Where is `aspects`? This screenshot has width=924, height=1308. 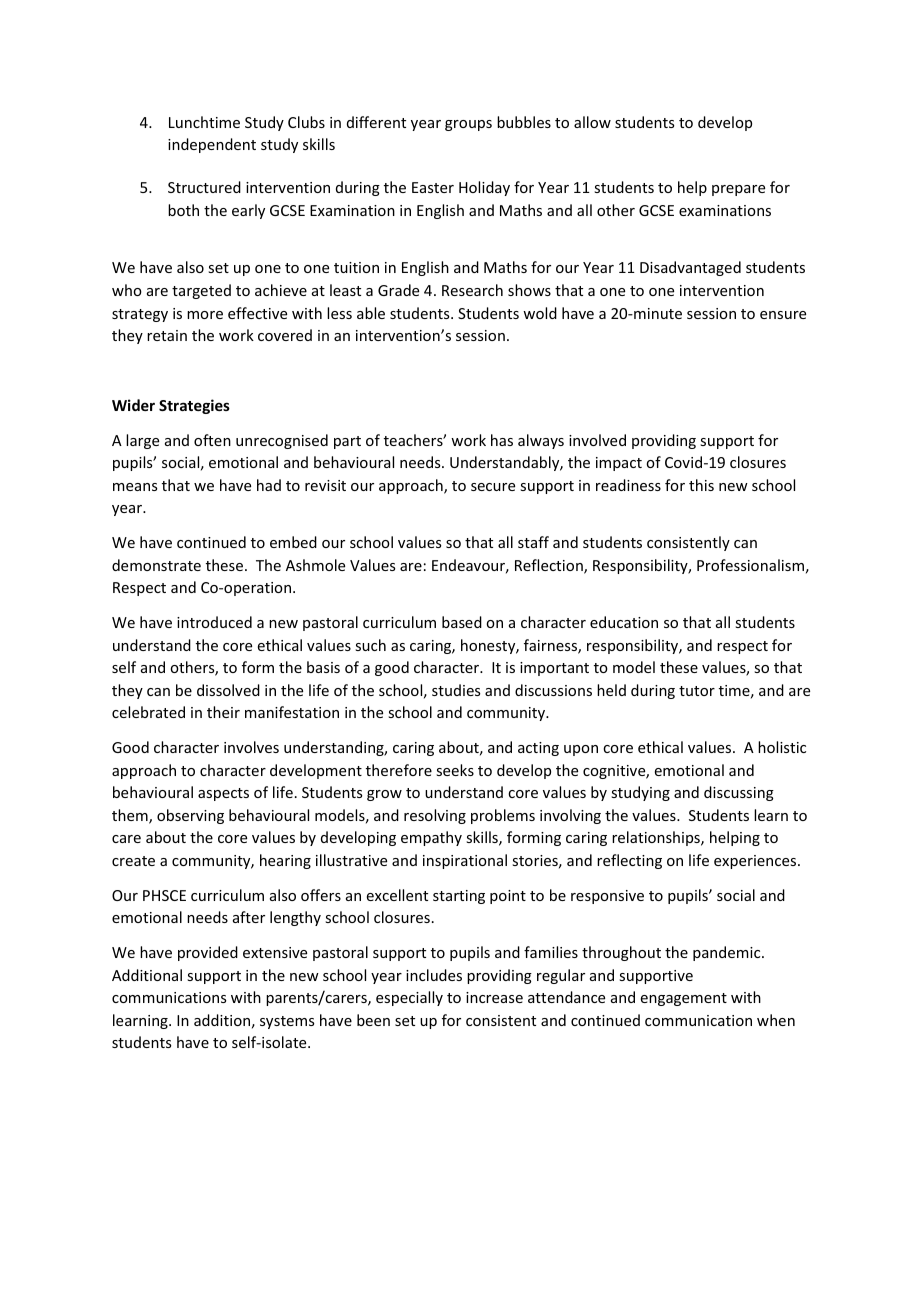 aspects is located at coordinates (223, 794).
